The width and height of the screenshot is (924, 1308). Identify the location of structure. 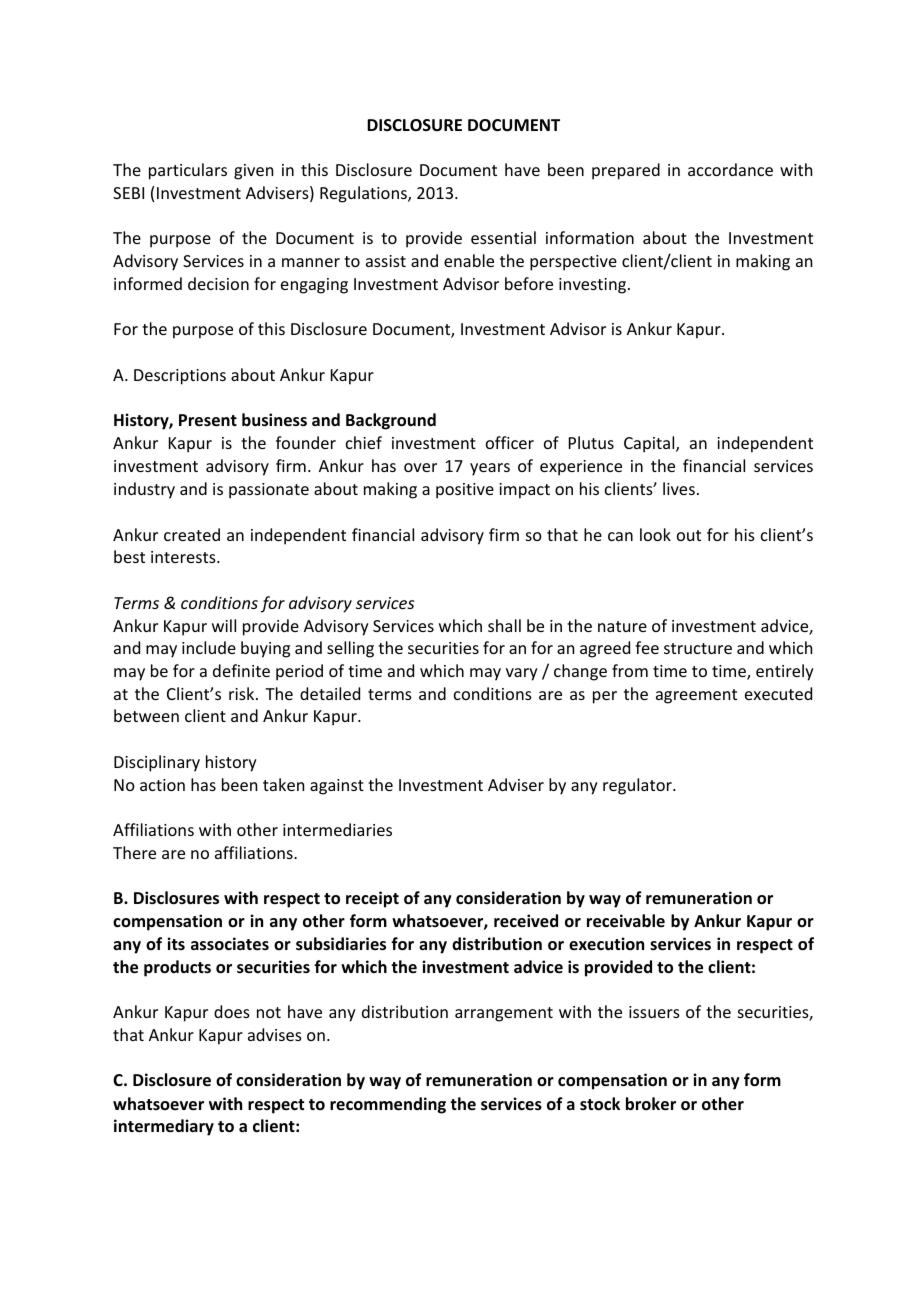
(698, 648).
